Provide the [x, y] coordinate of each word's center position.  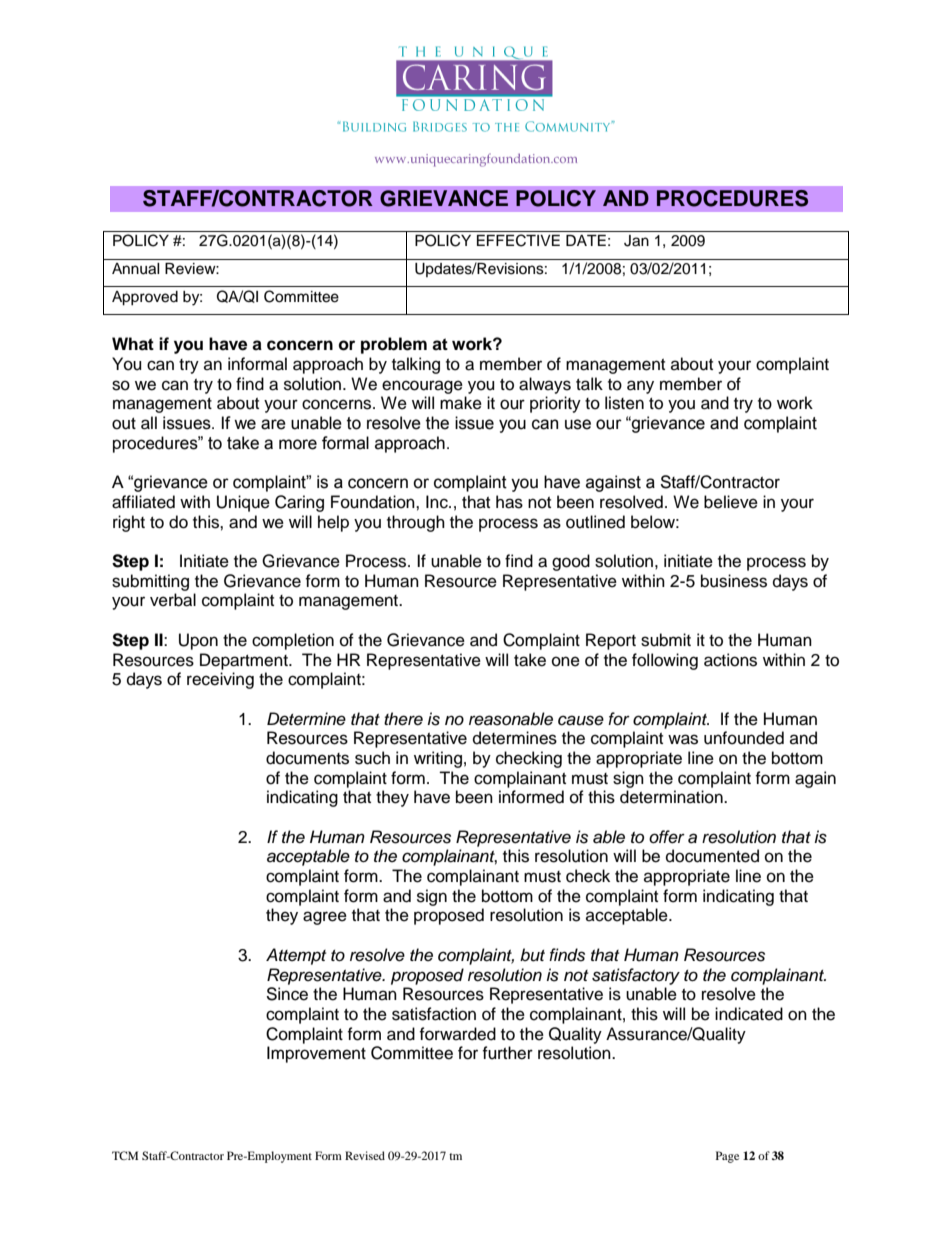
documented [712, 856]
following [665, 661]
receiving [220, 680]
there [403, 719]
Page [727, 1157]
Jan [636, 241]
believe [731, 502]
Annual [136, 269]
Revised [365, 1155]
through [416, 523]
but [532, 955]
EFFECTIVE [518, 240]
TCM [125, 1155]
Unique [243, 503]
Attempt [296, 956]
